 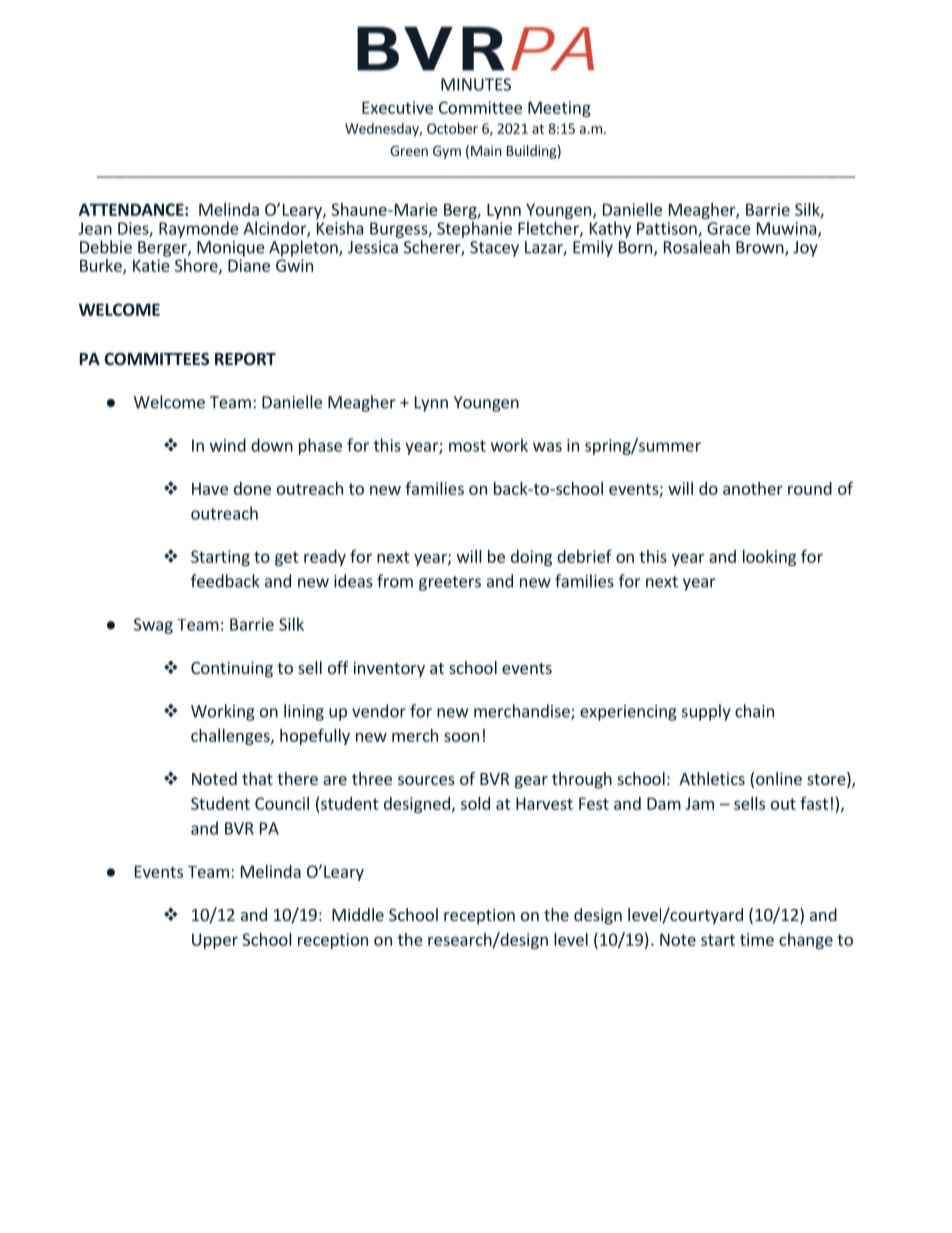 What do you see at coordinates (389, 669) in the screenshot?
I see `inventory` at bounding box center [389, 669].
